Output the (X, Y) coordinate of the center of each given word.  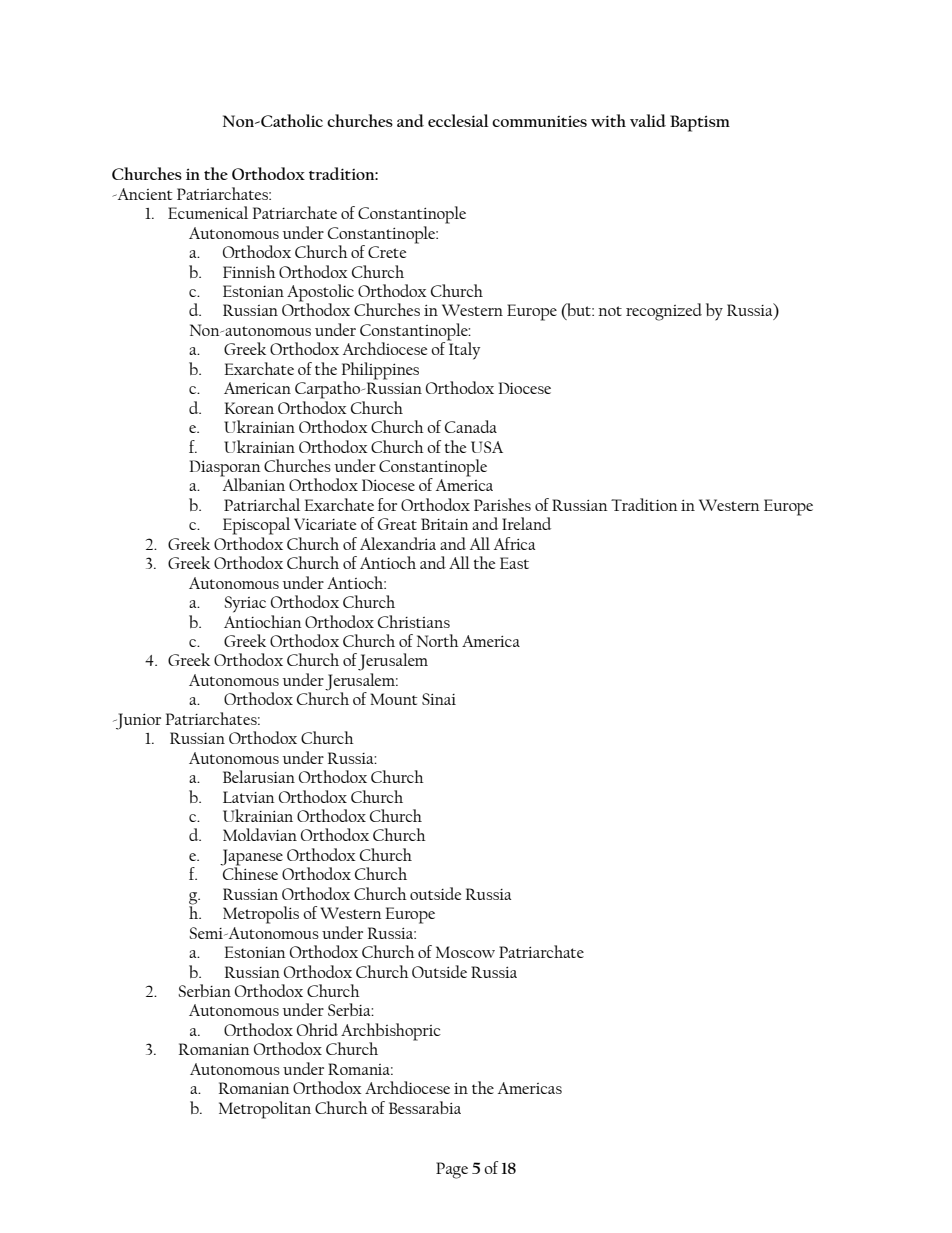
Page (452, 1170)
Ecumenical (208, 212)
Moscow (465, 952)
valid (648, 120)
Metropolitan (265, 1110)
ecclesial (458, 120)
